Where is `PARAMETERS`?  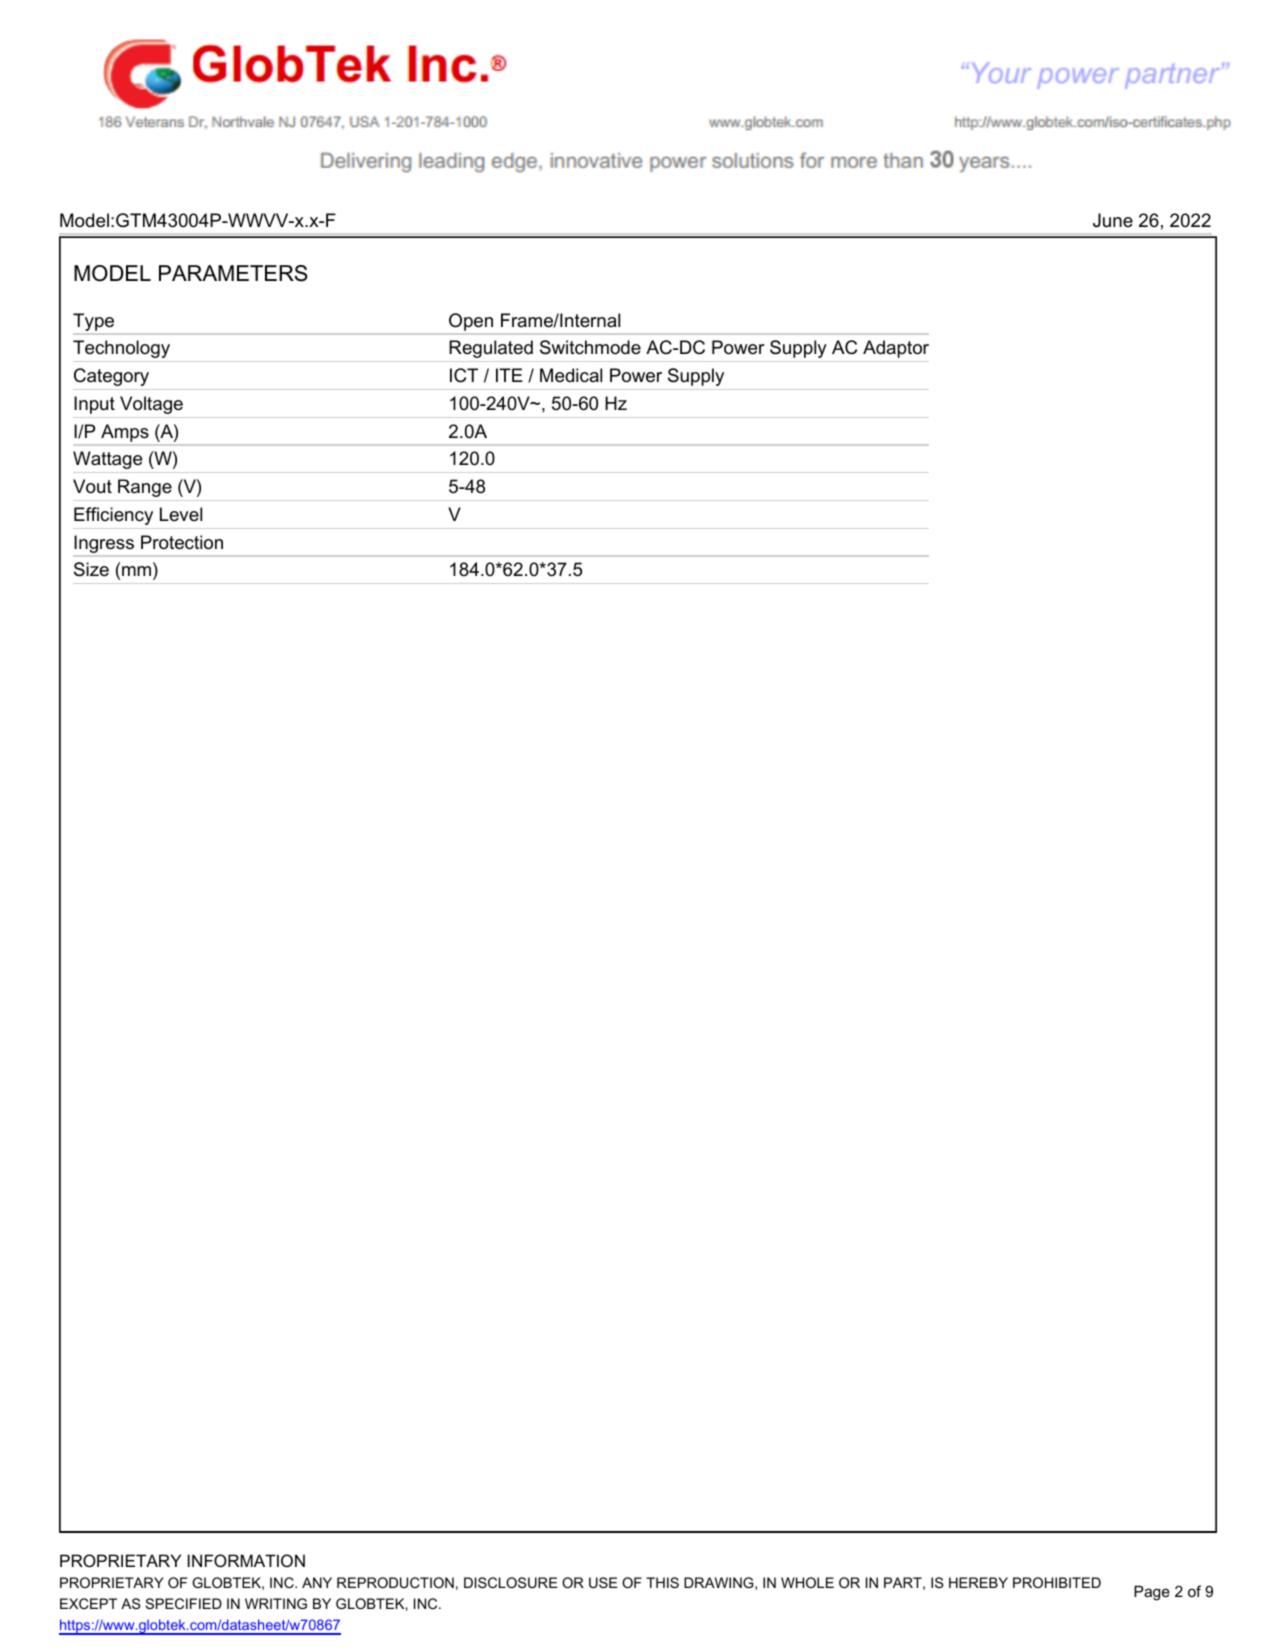
PARAMETERS is located at coordinates (233, 273).
